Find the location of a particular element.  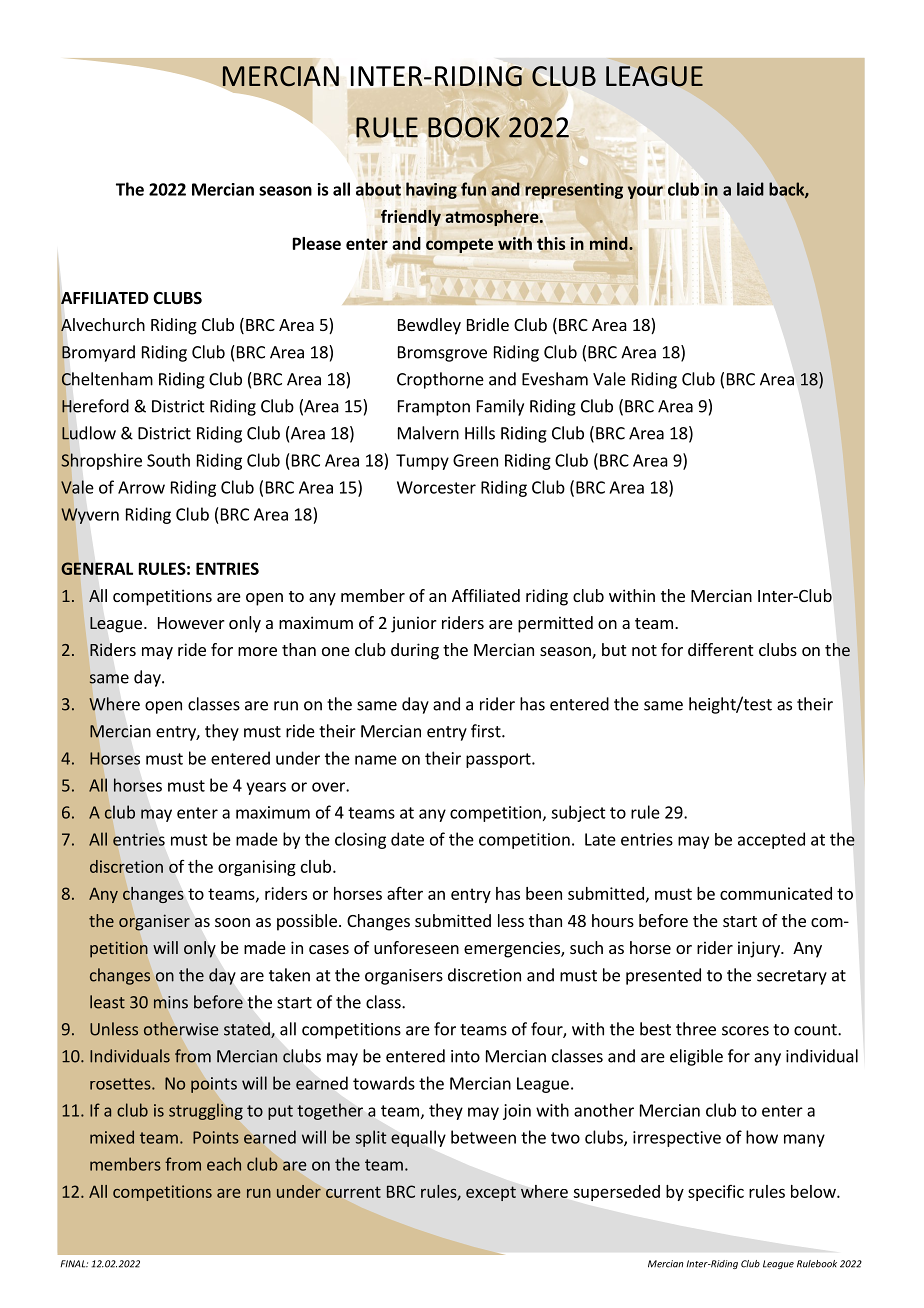

each is located at coordinates (224, 1164).
